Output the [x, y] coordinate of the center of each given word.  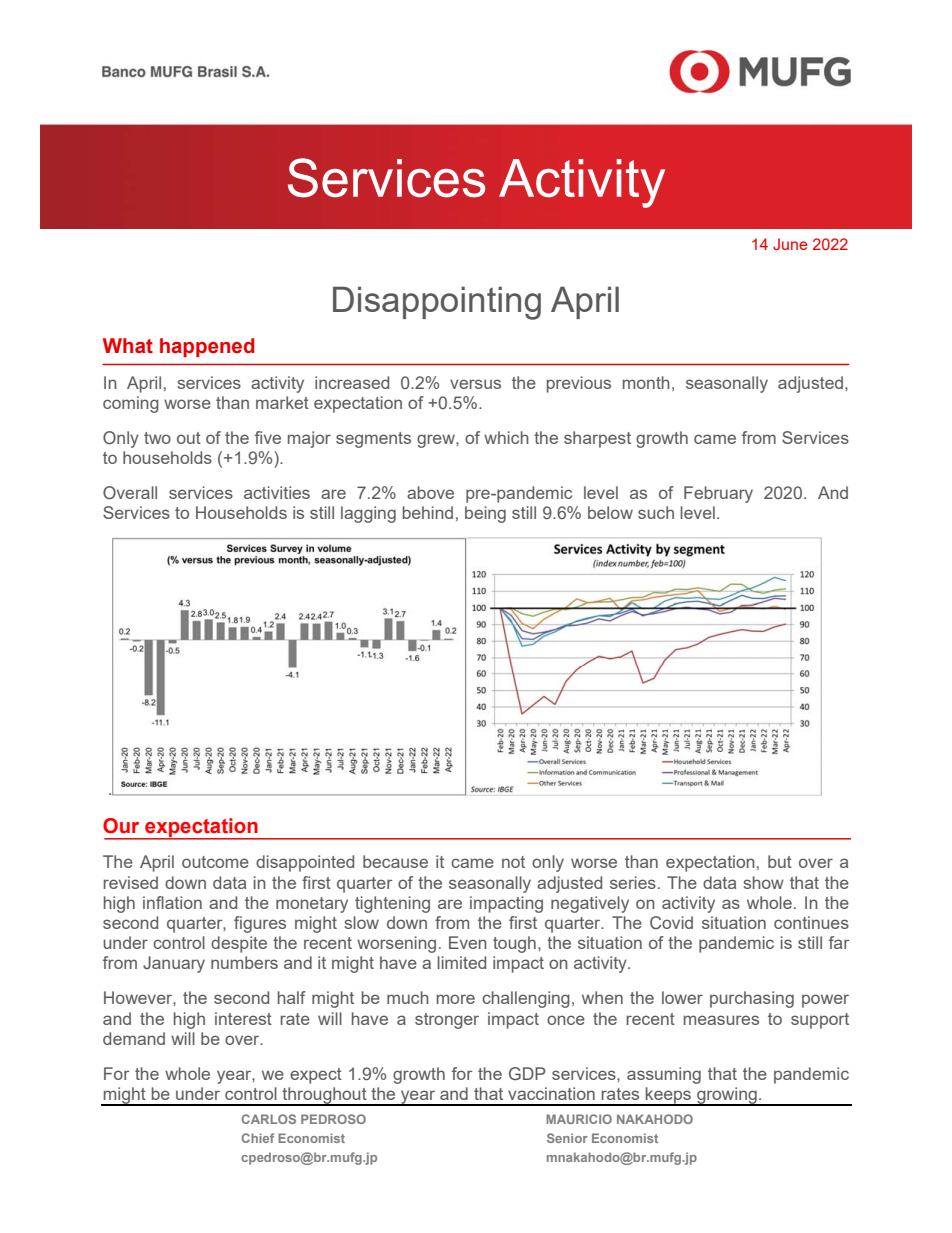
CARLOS [268, 1119]
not [513, 862]
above [430, 492]
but [780, 861]
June [790, 244]
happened [207, 347]
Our [121, 826]
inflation [172, 902]
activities [277, 492]
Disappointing [437, 303]
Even [468, 942]
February [718, 494]
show [763, 882]
